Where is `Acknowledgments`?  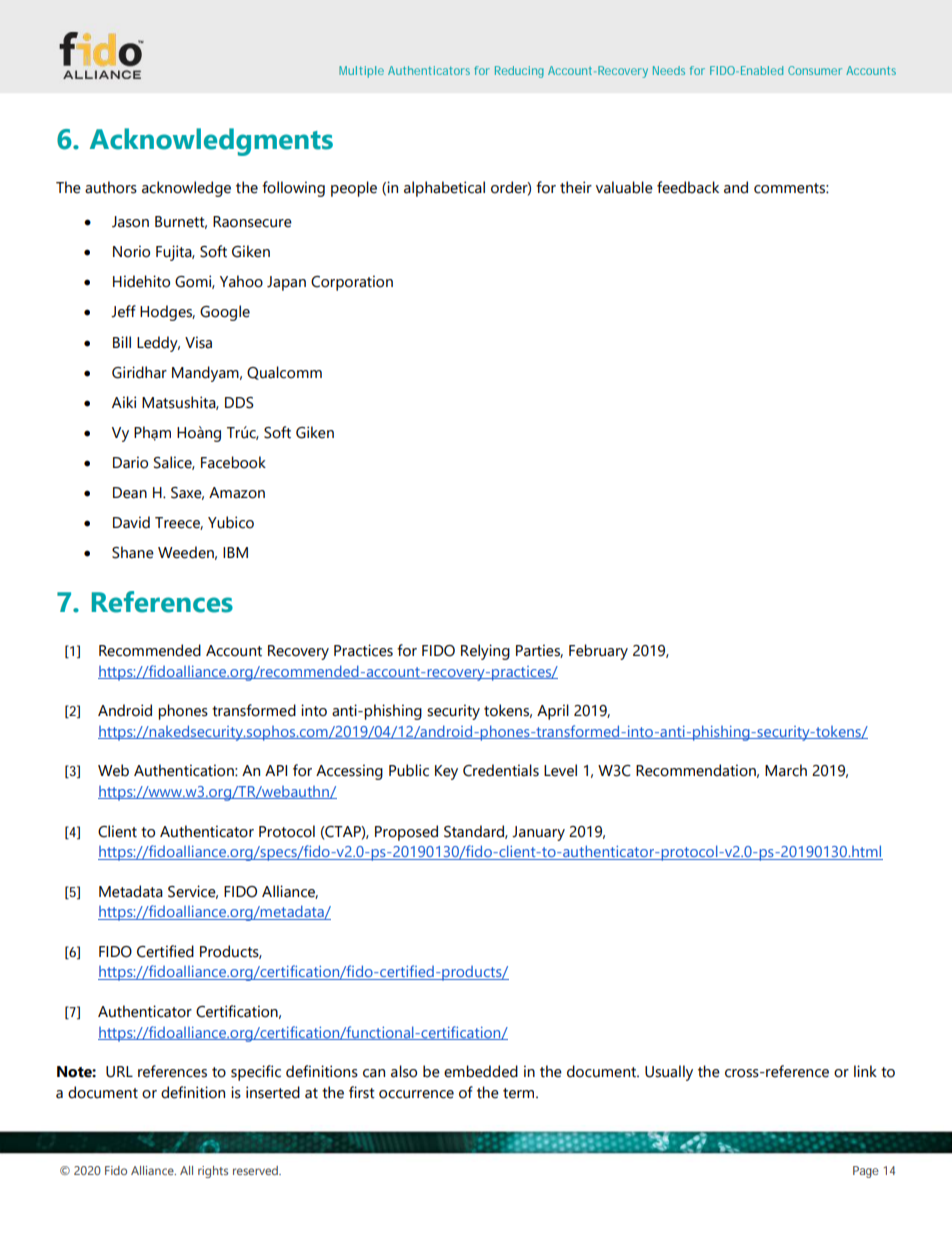 Acknowledgments is located at coordinates (211, 142).
